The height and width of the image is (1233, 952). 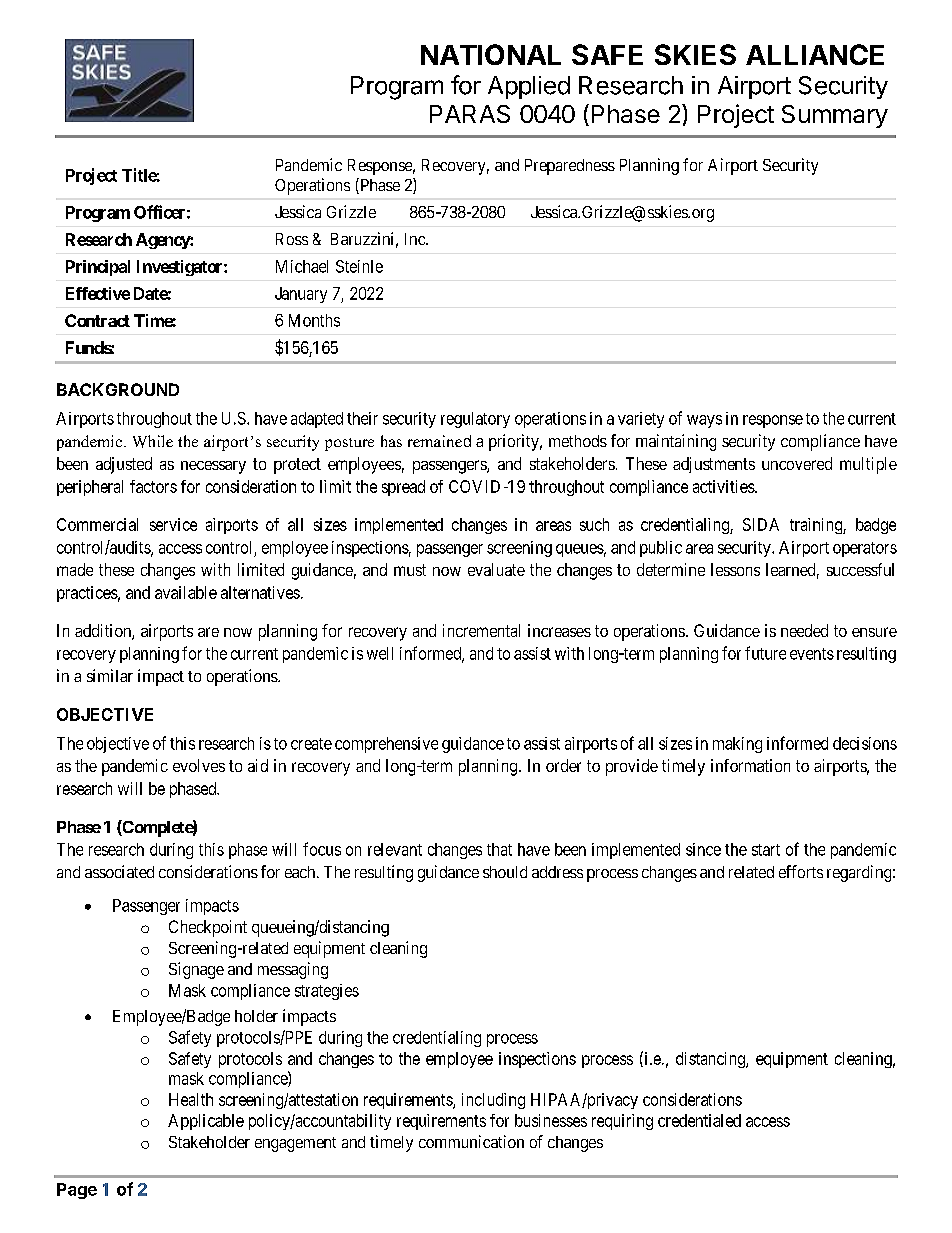 What do you see at coordinates (815, 54) in the image?
I see `ALLIANCE` at bounding box center [815, 54].
